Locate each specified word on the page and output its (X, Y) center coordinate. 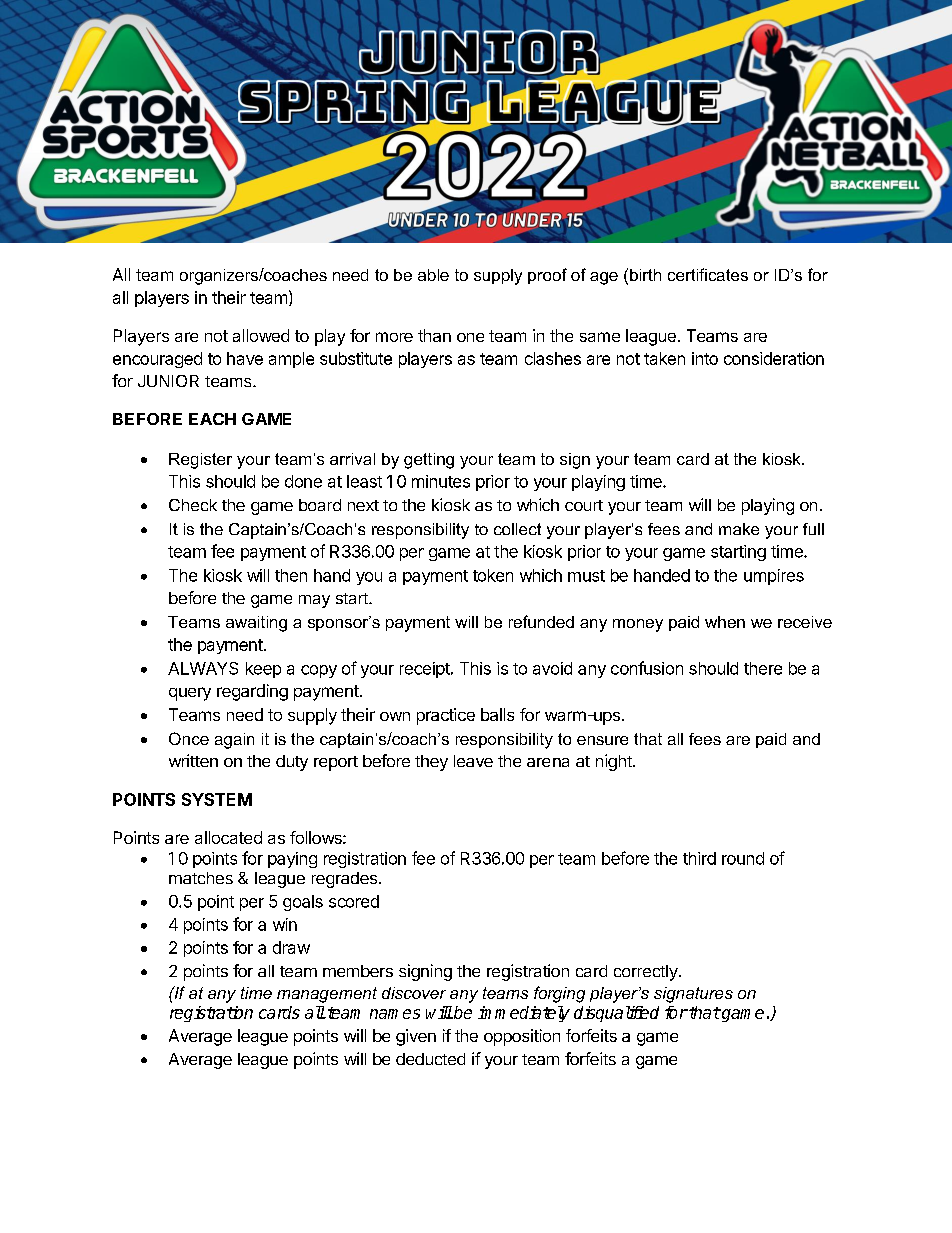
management (327, 995)
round (743, 858)
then (291, 575)
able (433, 275)
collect (517, 529)
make (739, 529)
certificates (708, 274)
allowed (261, 335)
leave (473, 761)
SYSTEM (217, 799)
